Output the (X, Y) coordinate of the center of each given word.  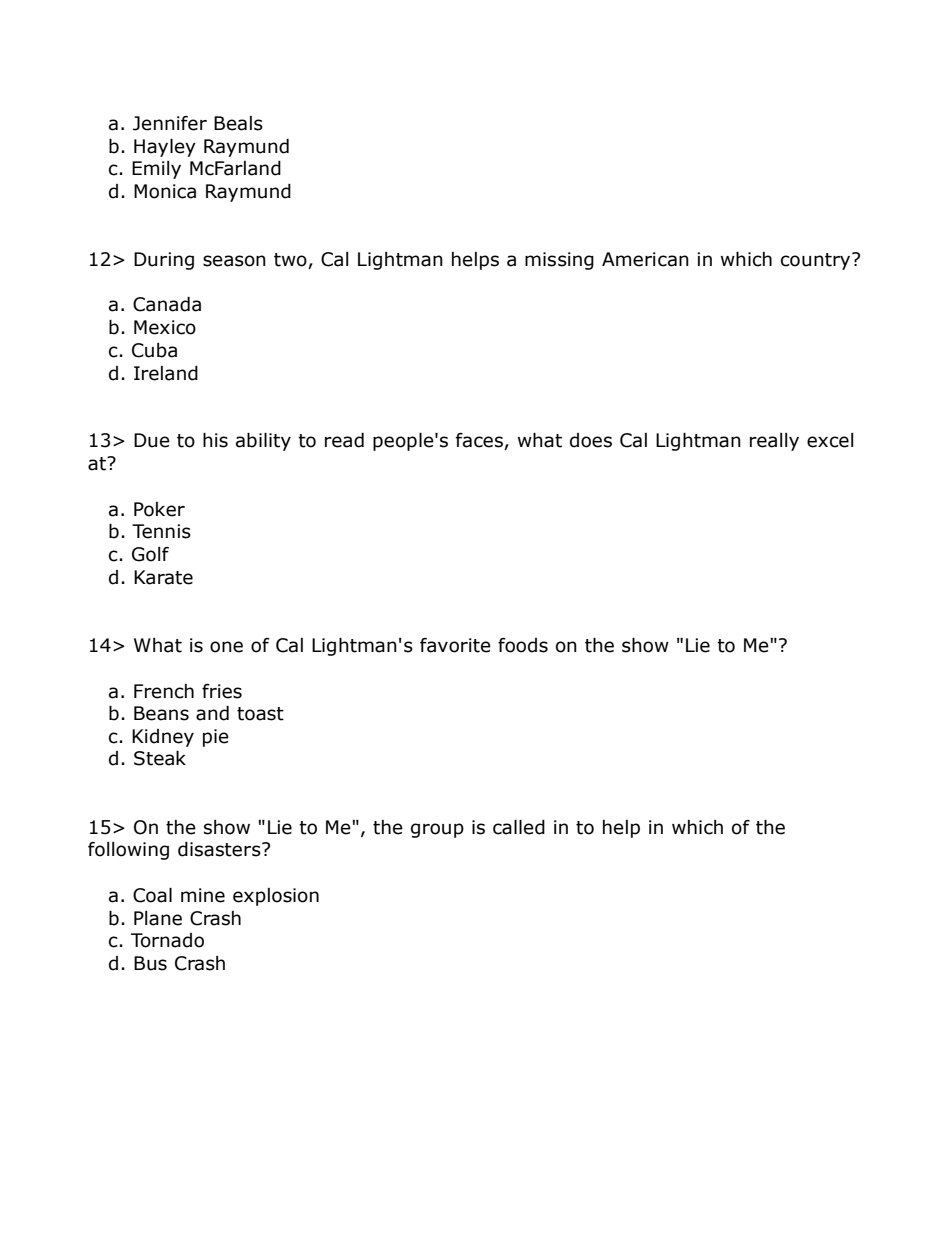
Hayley (165, 148)
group (437, 830)
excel (830, 440)
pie (216, 738)
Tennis (161, 531)
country (817, 261)
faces (480, 441)
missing (559, 261)
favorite (455, 645)
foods (523, 645)
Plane (158, 918)
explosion (276, 897)
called (519, 827)
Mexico (165, 327)
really (774, 442)
